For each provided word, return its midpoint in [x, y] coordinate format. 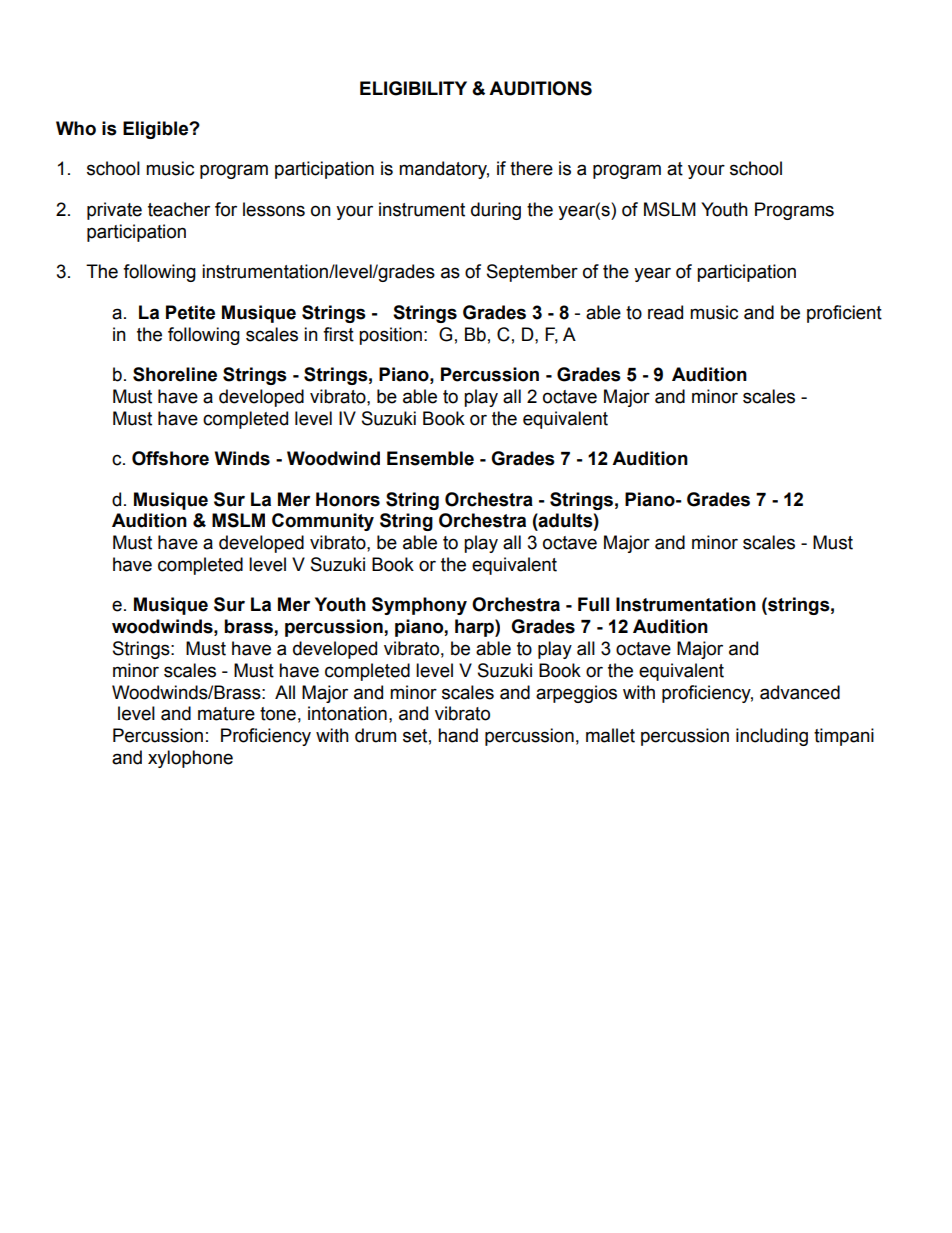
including [772, 737]
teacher [179, 209]
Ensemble [430, 458]
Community [323, 522]
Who [76, 128]
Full [593, 604]
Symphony [419, 606]
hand [458, 735]
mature [226, 714]
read [665, 312]
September [532, 273]
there [531, 168]
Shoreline [175, 374]
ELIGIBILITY [413, 88]
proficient [844, 314]
